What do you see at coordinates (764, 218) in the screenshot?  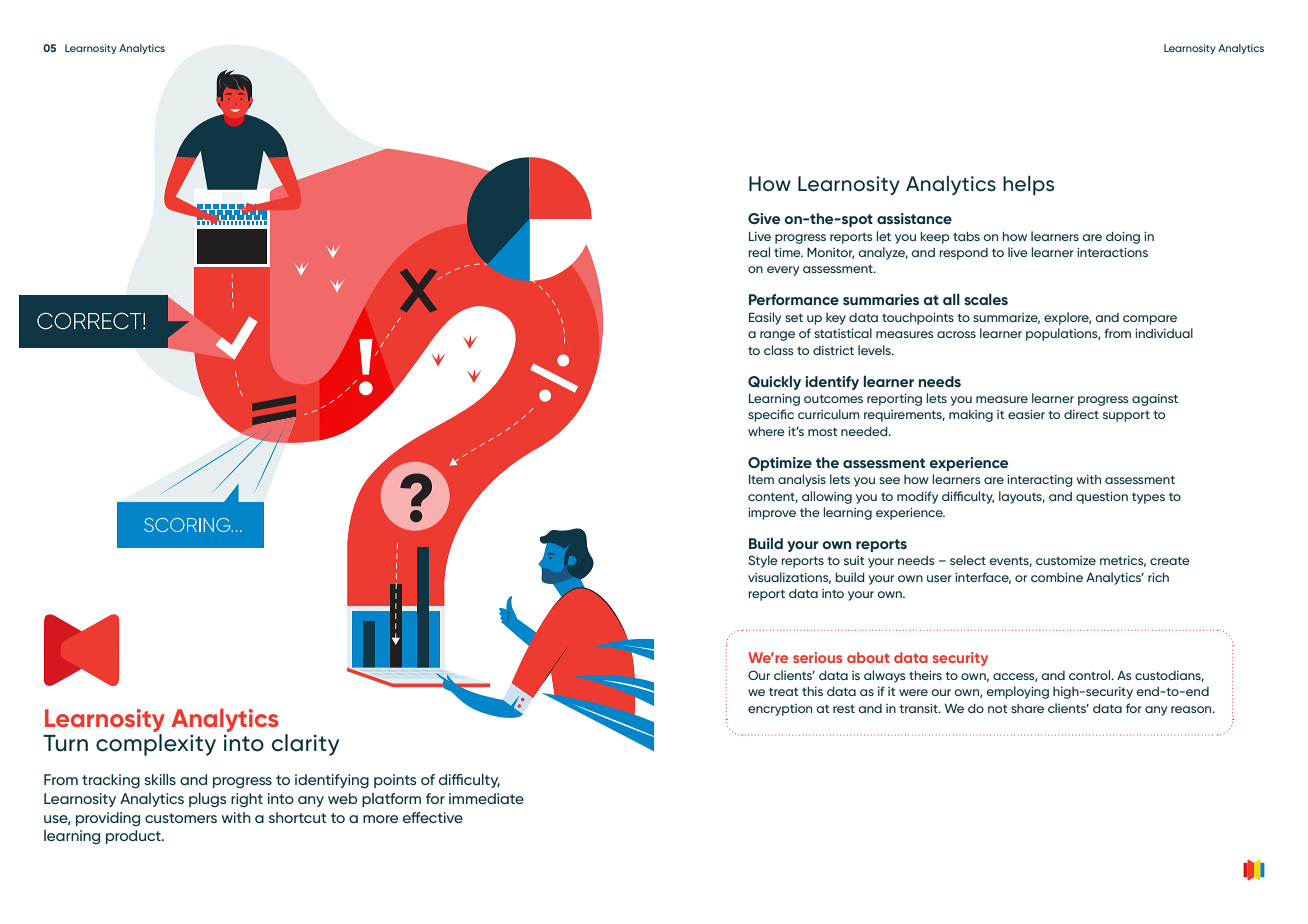 I see `Give` at bounding box center [764, 218].
